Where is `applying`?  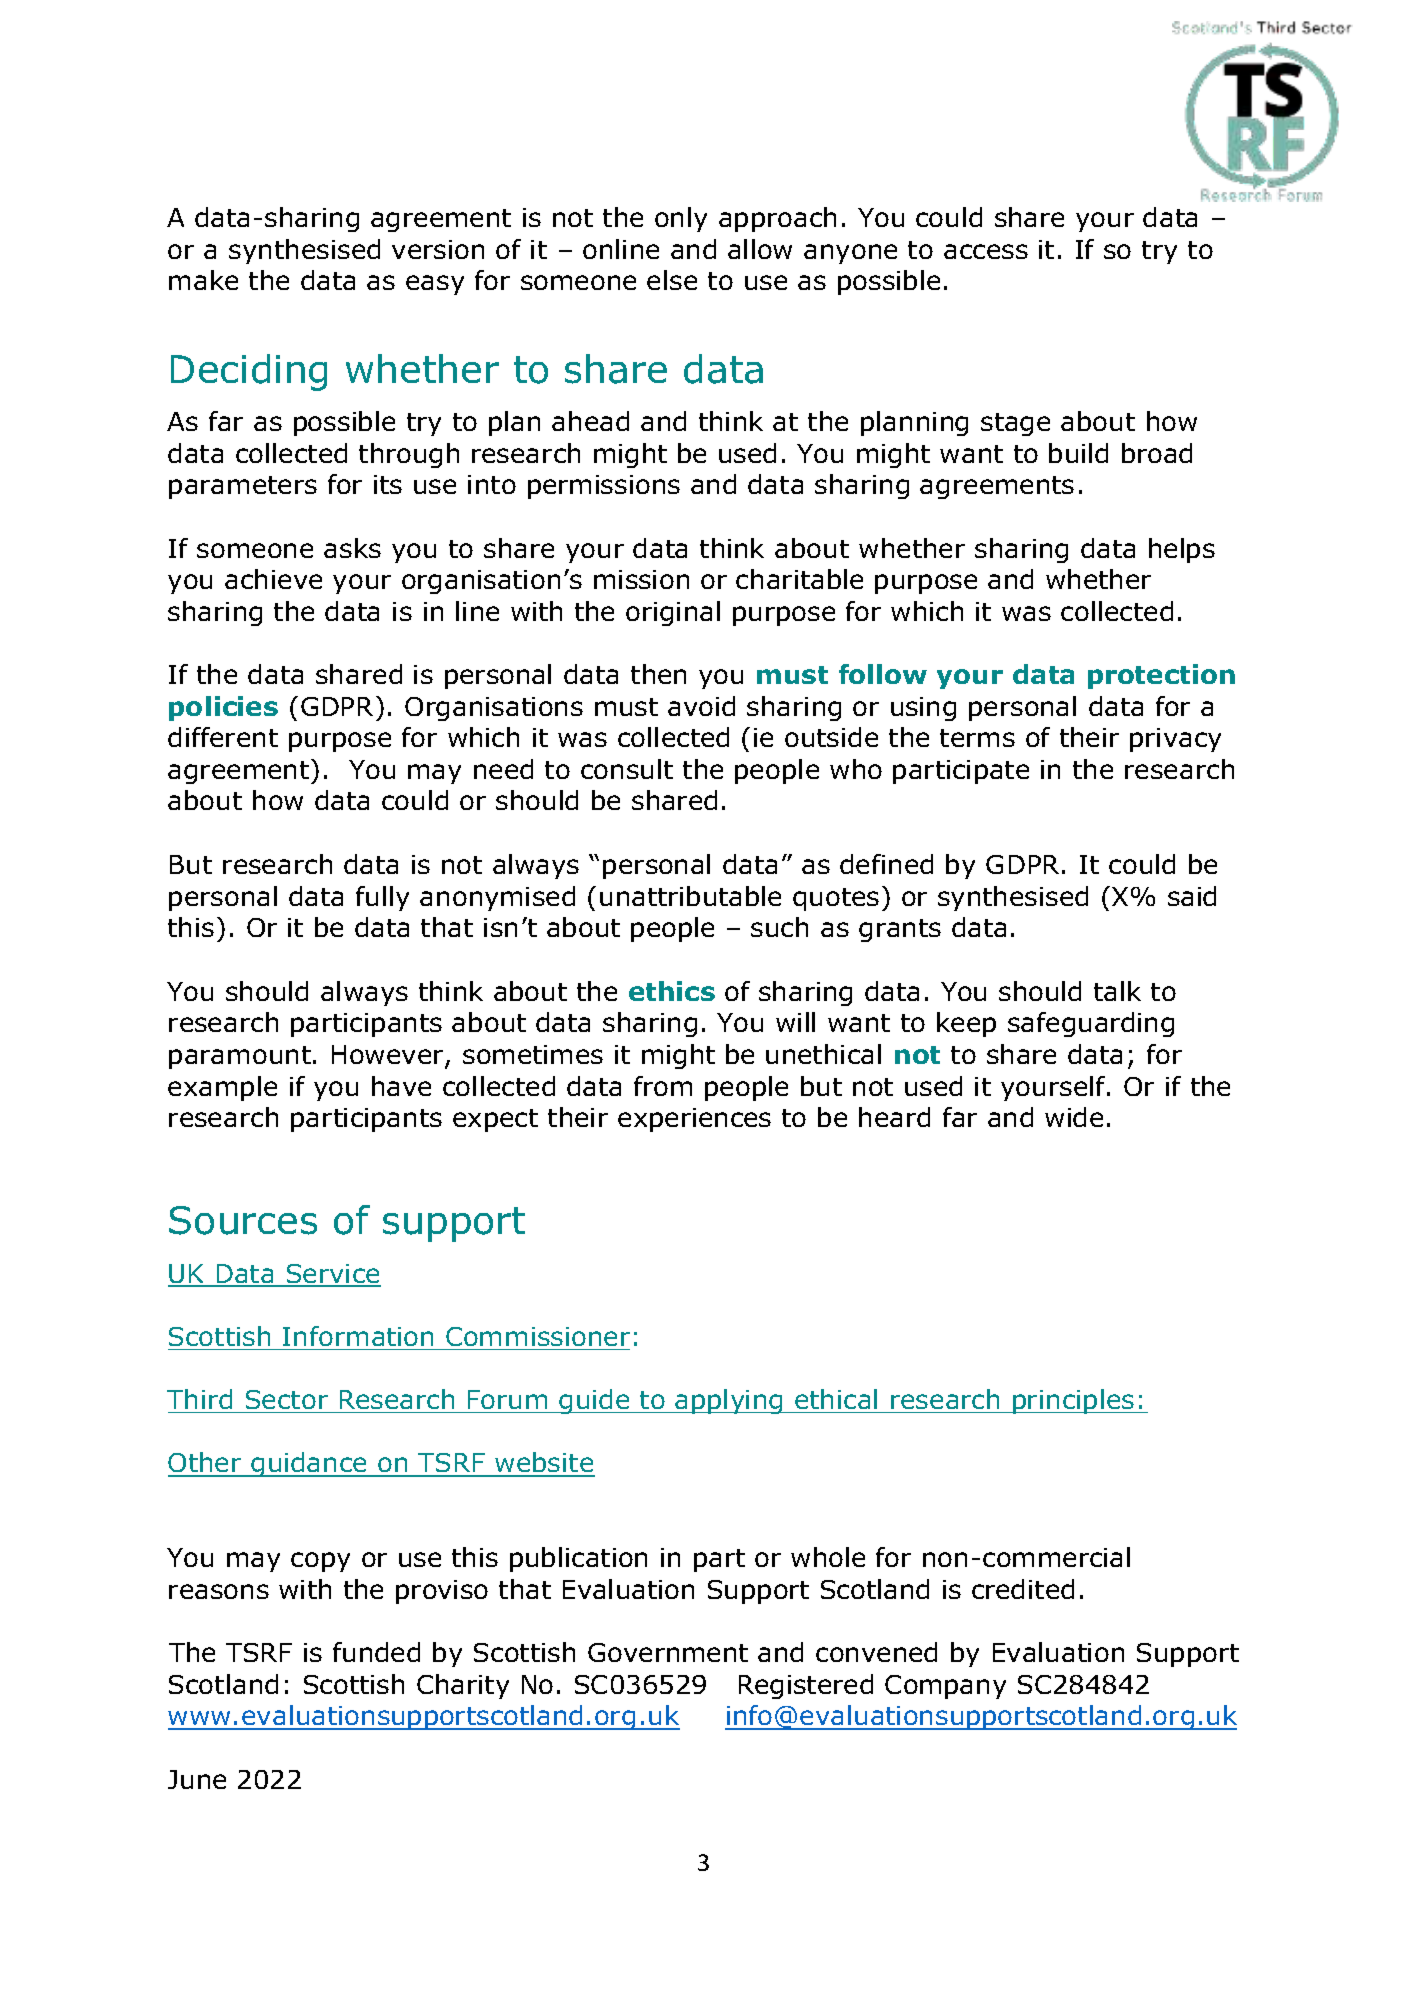 applying is located at coordinates (729, 1401).
